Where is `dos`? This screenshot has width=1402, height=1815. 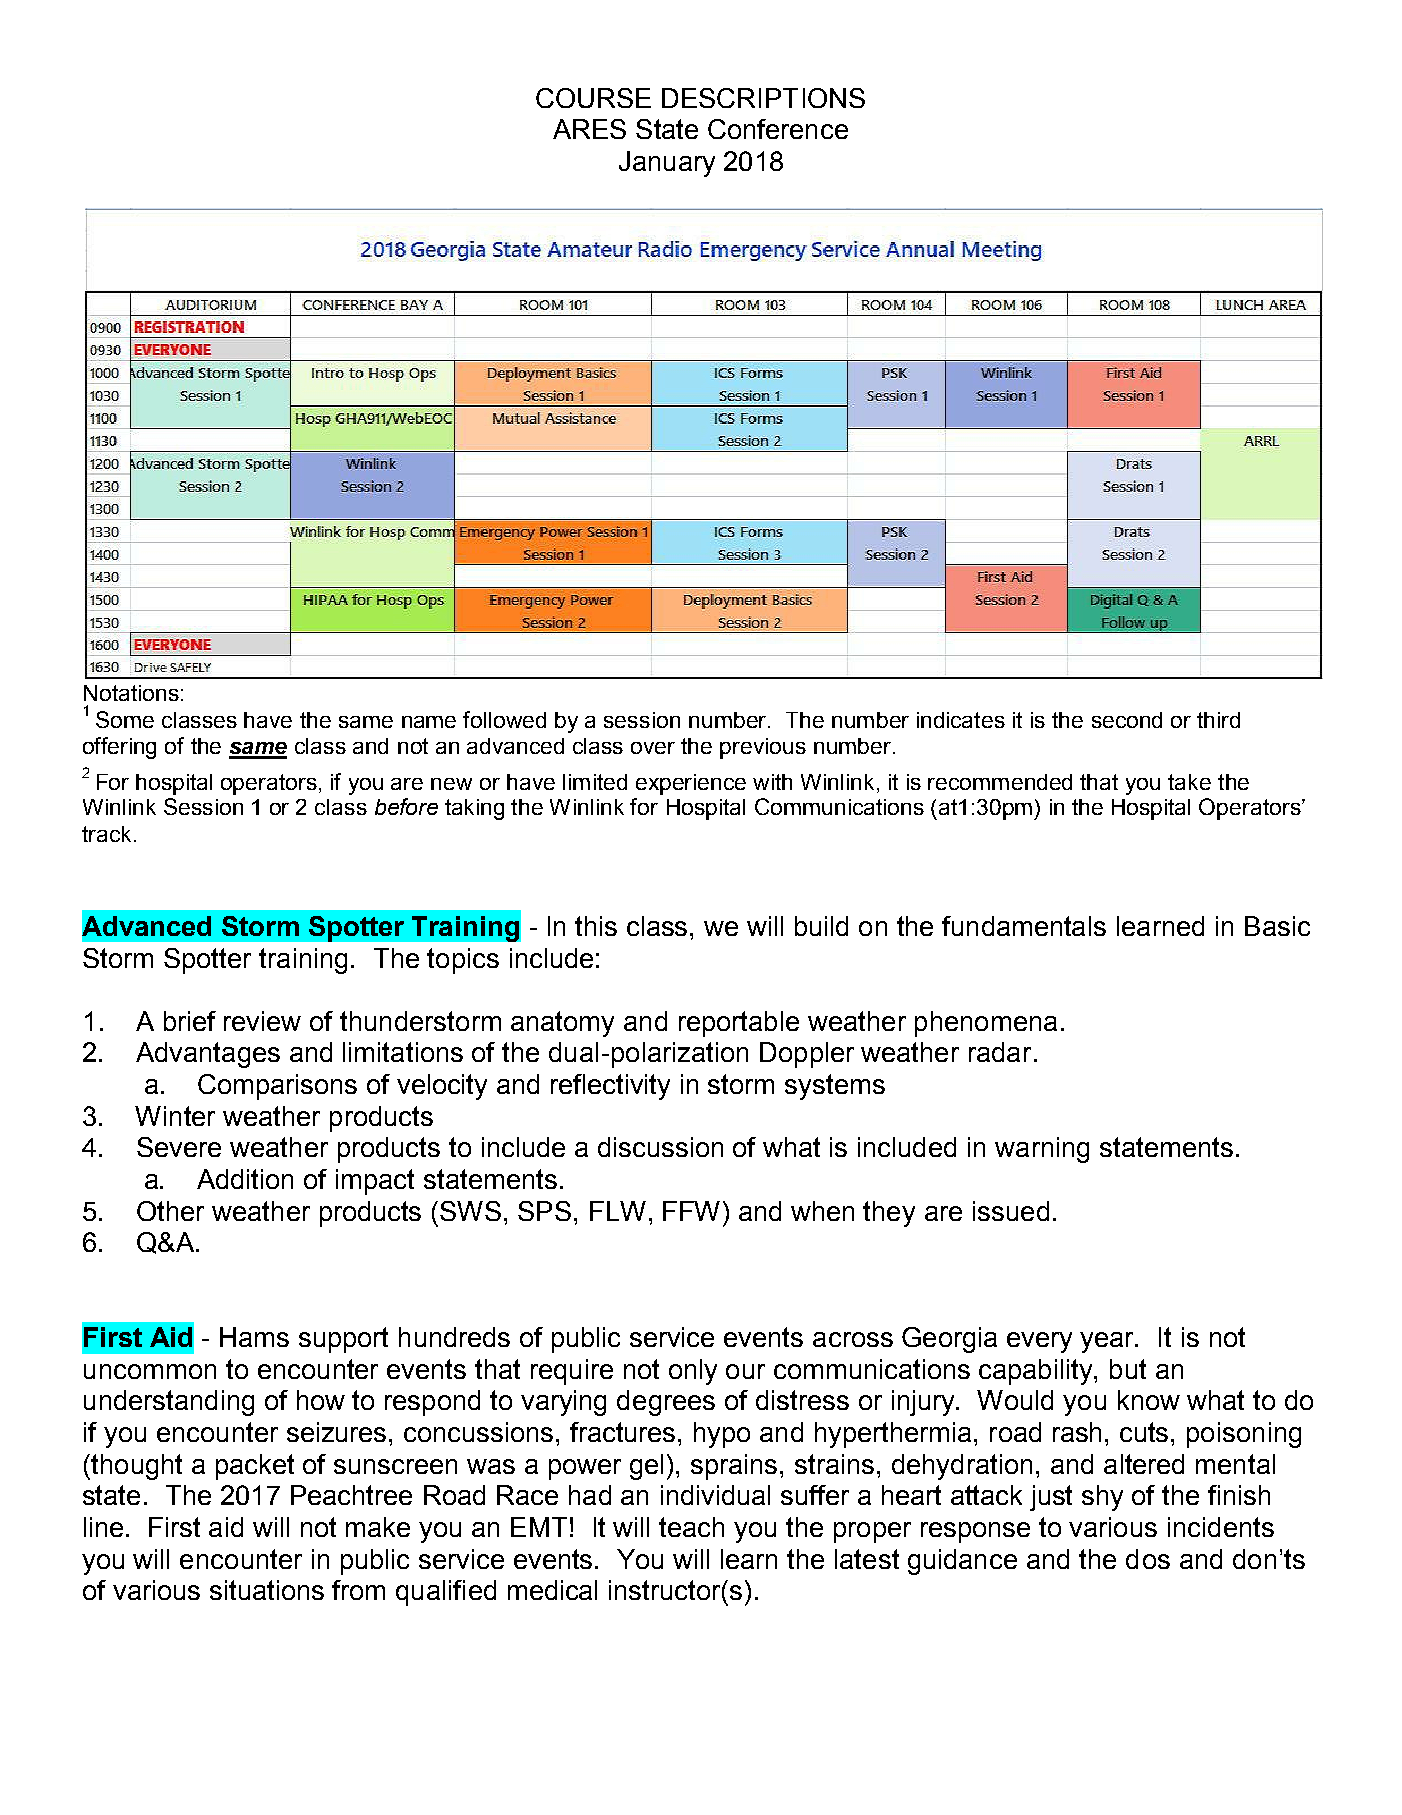 dos is located at coordinates (1148, 1559).
